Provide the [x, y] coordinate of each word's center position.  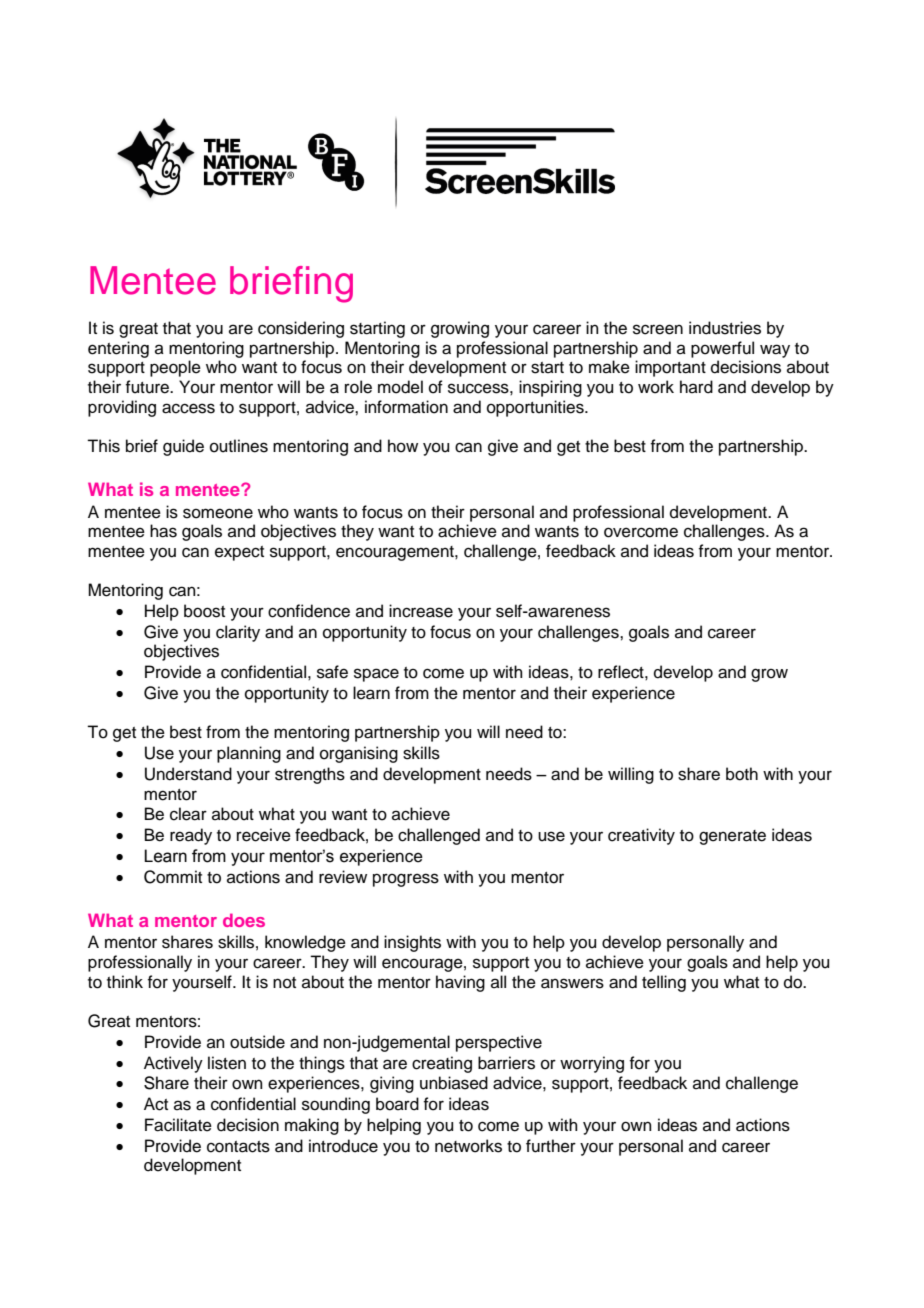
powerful [722, 349]
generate [732, 837]
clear [188, 814]
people [175, 368]
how [403, 446]
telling [664, 983]
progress [406, 880]
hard [696, 387]
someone [218, 513]
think [125, 981]
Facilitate [178, 1125]
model [400, 387]
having [460, 983]
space [376, 675]
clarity [238, 633]
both [742, 774]
